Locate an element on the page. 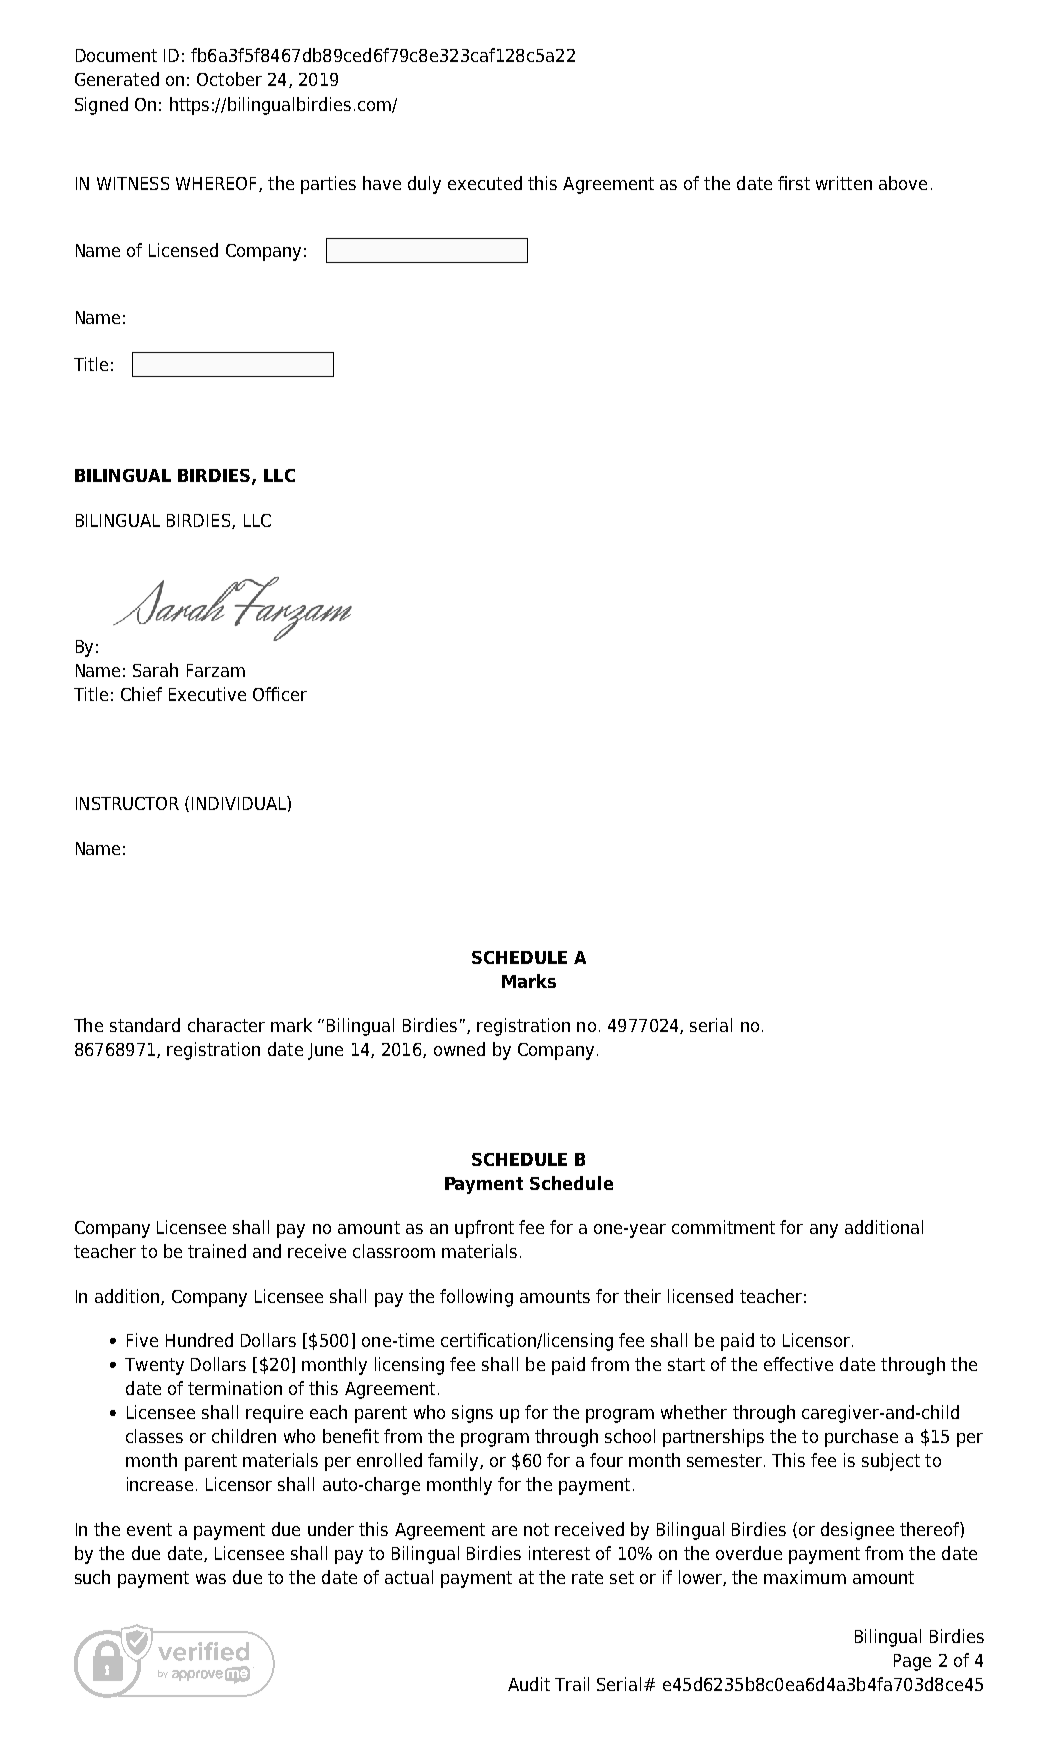 This page has height=1742, width=1058. character is located at coordinates (226, 1025).
